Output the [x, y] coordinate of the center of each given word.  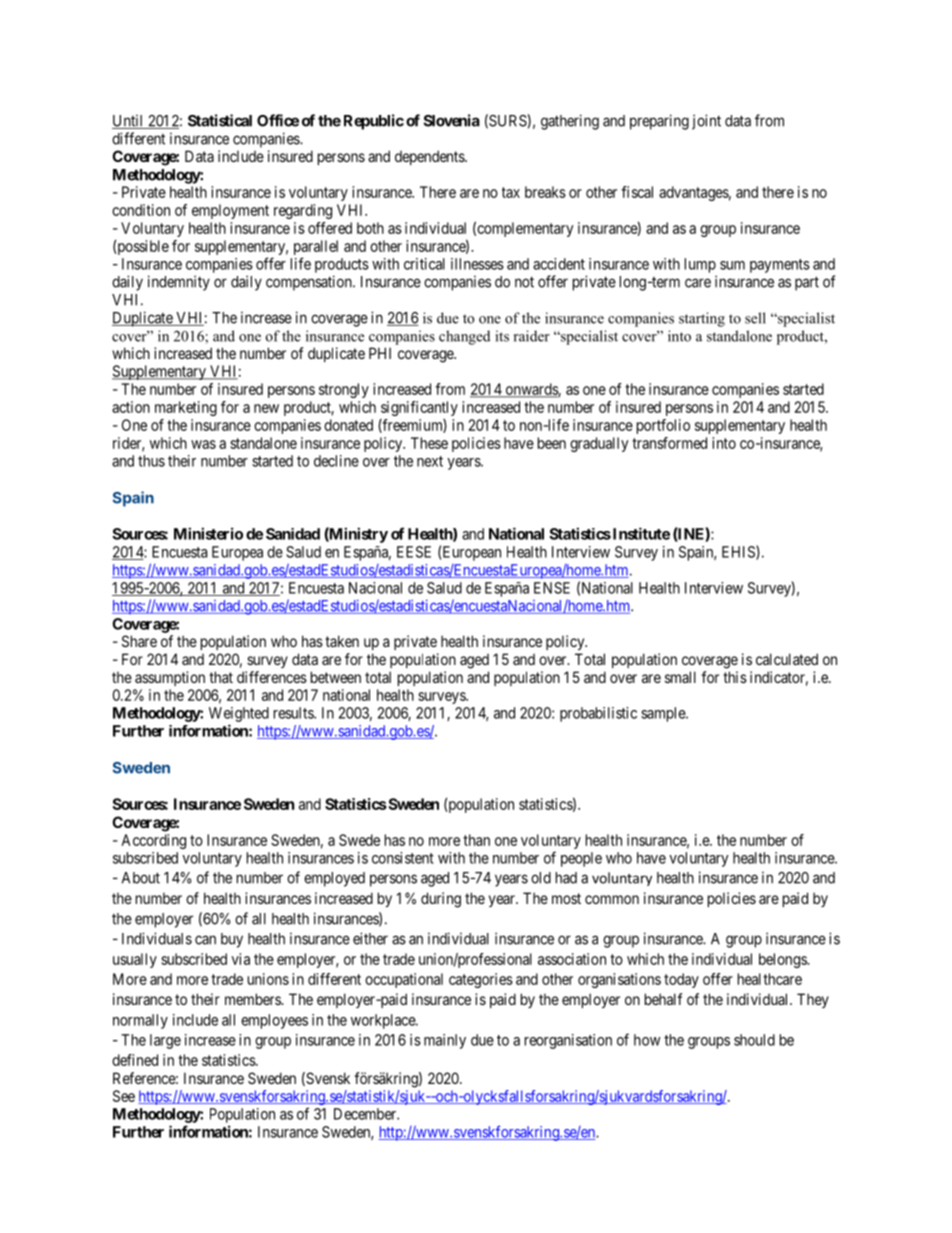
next [430, 461]
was [203, 444]
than [476, 840]
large [165, 1041]
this [735, 677]
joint [706, 122]
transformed [669, 443]
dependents [430, 157]
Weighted [239, 714]
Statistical [220, 120]
